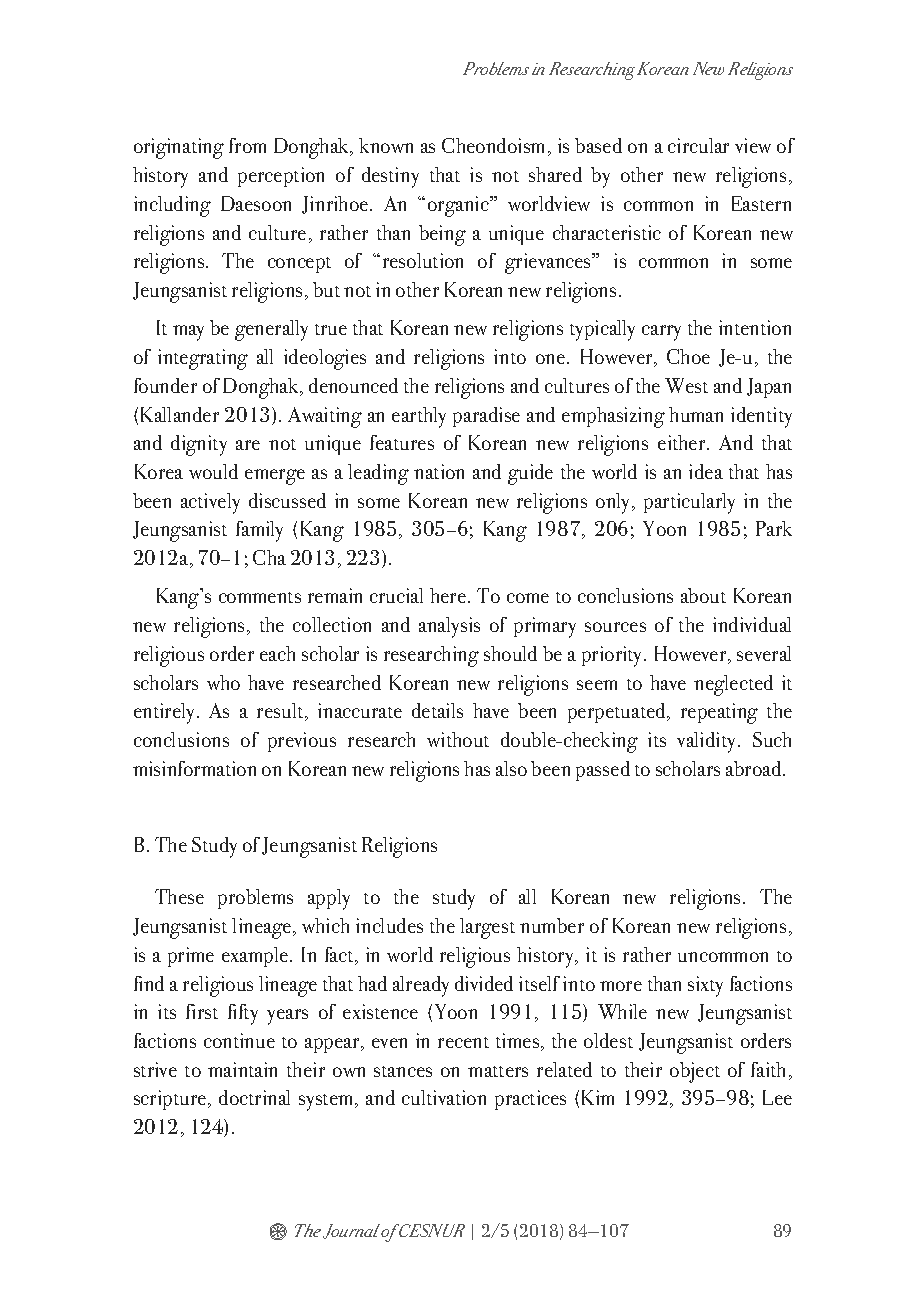 The width and height of the screenshot is (924, 1308). Describe the element at coordinates (486, 417) in the screenshot. I see `paradise` at that location.
